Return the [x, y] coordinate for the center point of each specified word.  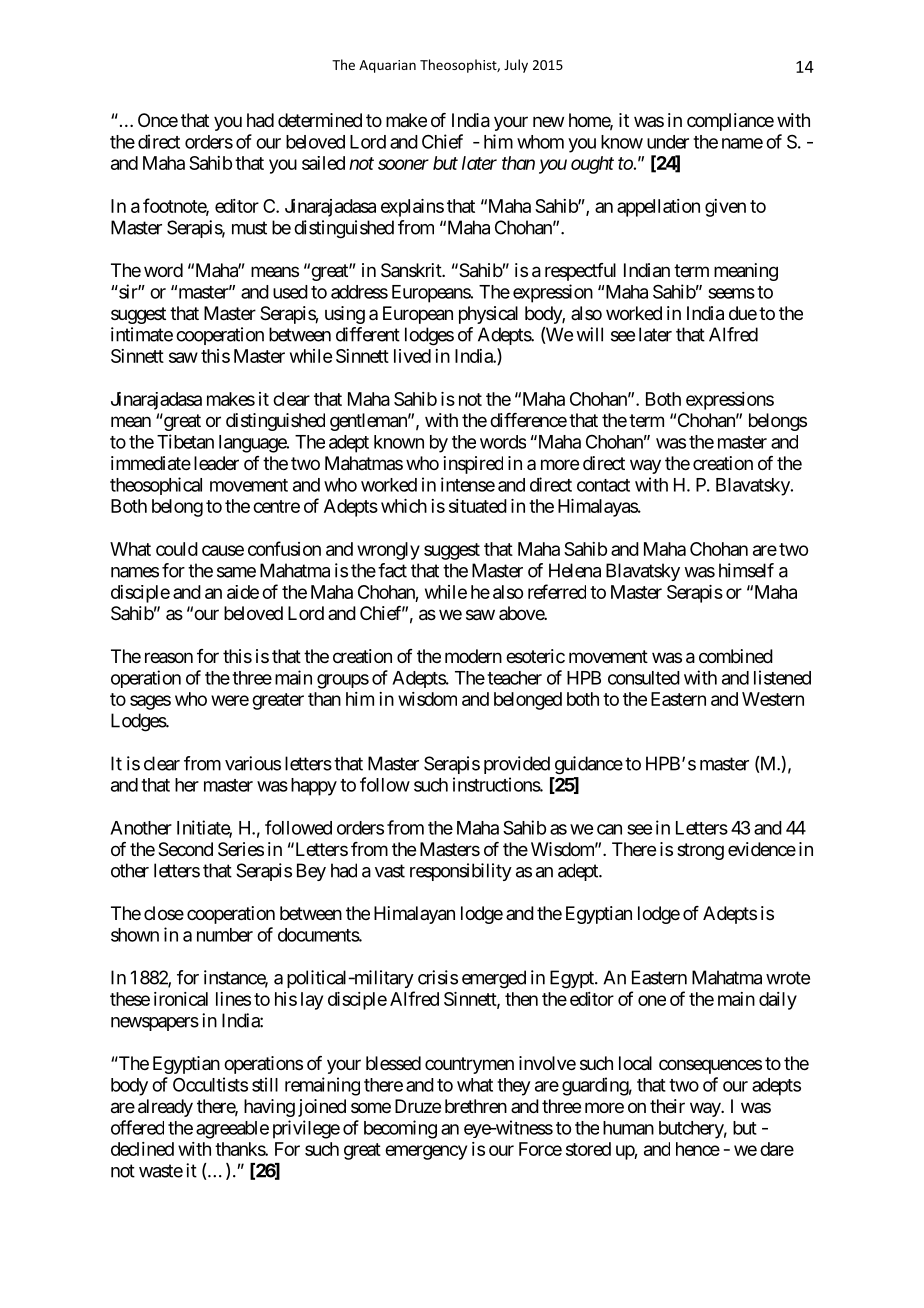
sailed [323, 163]
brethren [476, 1106]
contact [603, 485]
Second [185, 849]
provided [517, 765]
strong [700, 851]
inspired [473, 465]
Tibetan [185, 441]
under [668, 142]
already [165, 1108]
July [516, 66]
